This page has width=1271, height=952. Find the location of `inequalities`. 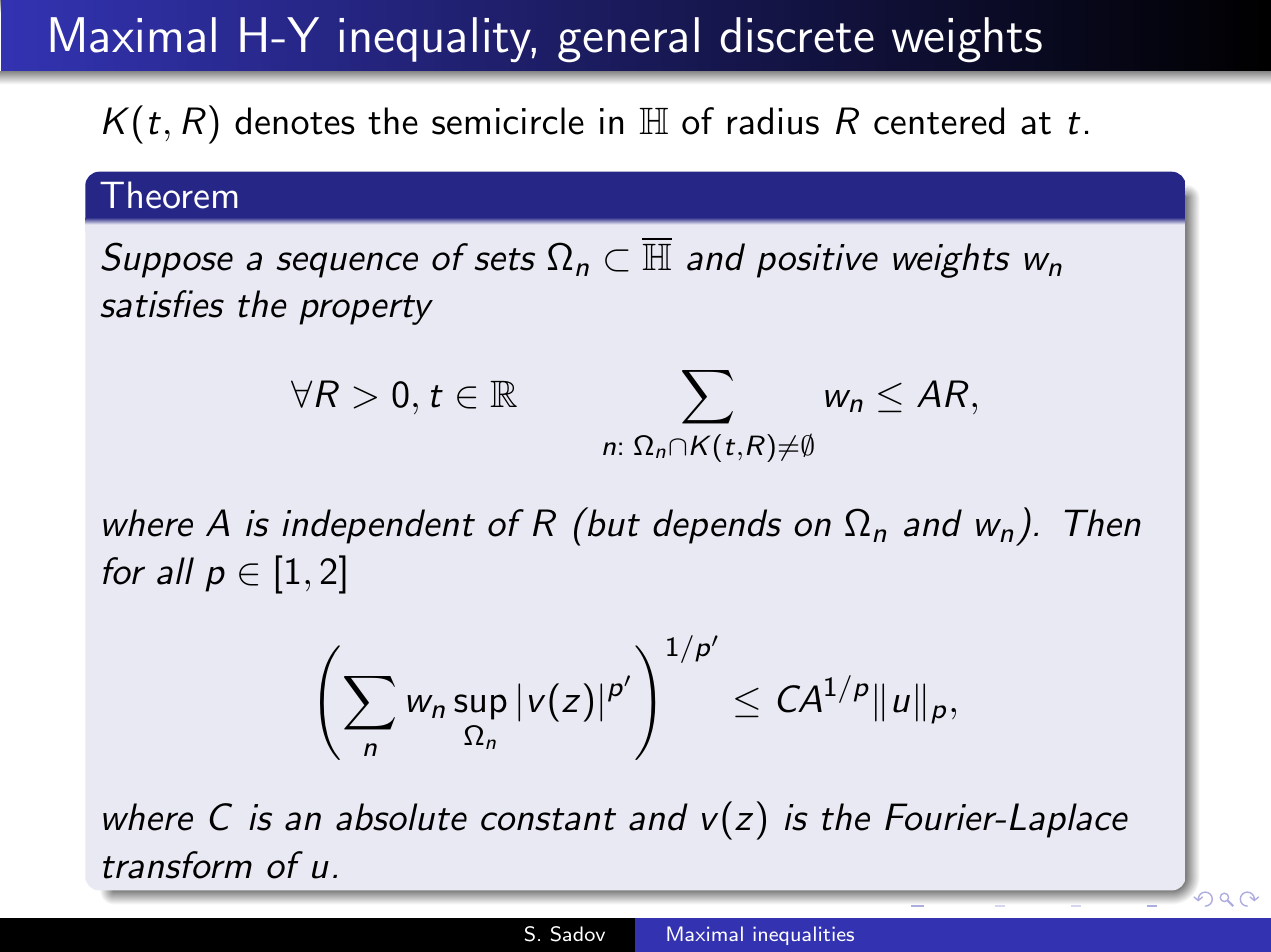

inequalities is located at coordinates (803, 935).
